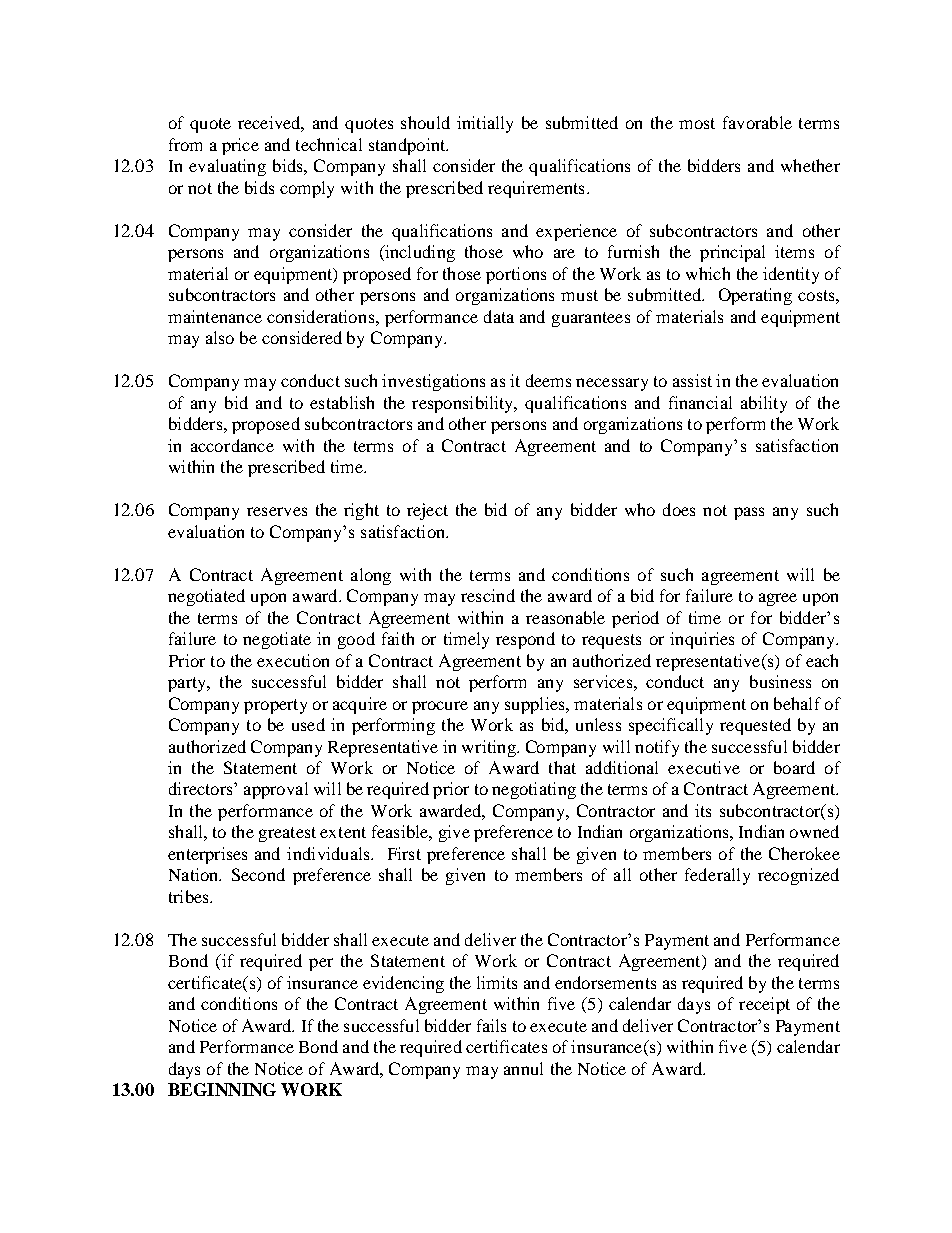 The width and height of the screenshot is (952, 1233). I want to click on favorable, so click(757, 122).
